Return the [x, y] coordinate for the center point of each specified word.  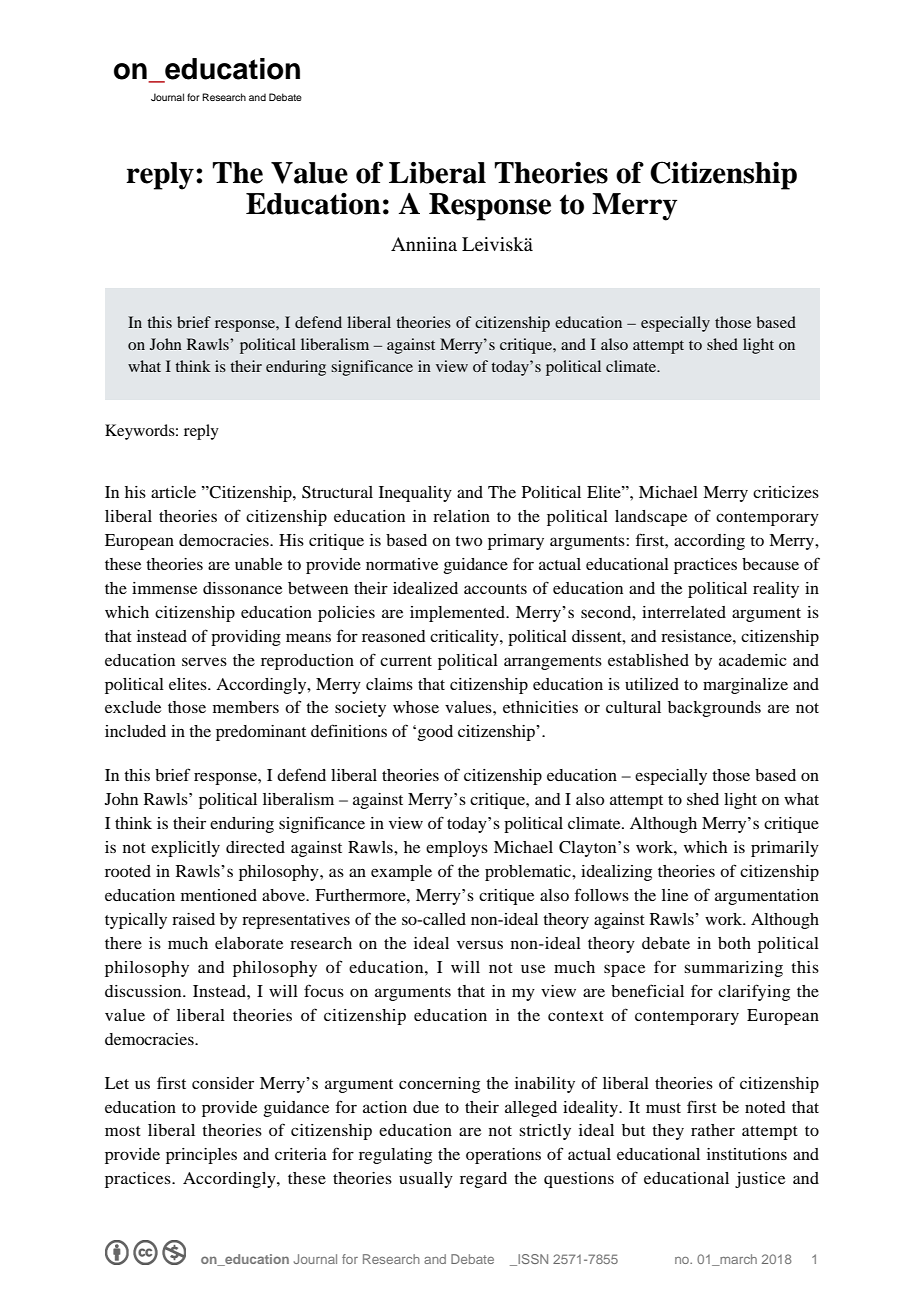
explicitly [185, 849]
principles [201, 1156]
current [406, 661]
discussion [144, 991]
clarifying [754, 992]
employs [457, 849]
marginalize [745, 686]
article [173, 492]
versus [480, 944]
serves [204, 661]
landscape [651, 518]
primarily [785, 849]
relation [461, 516]
